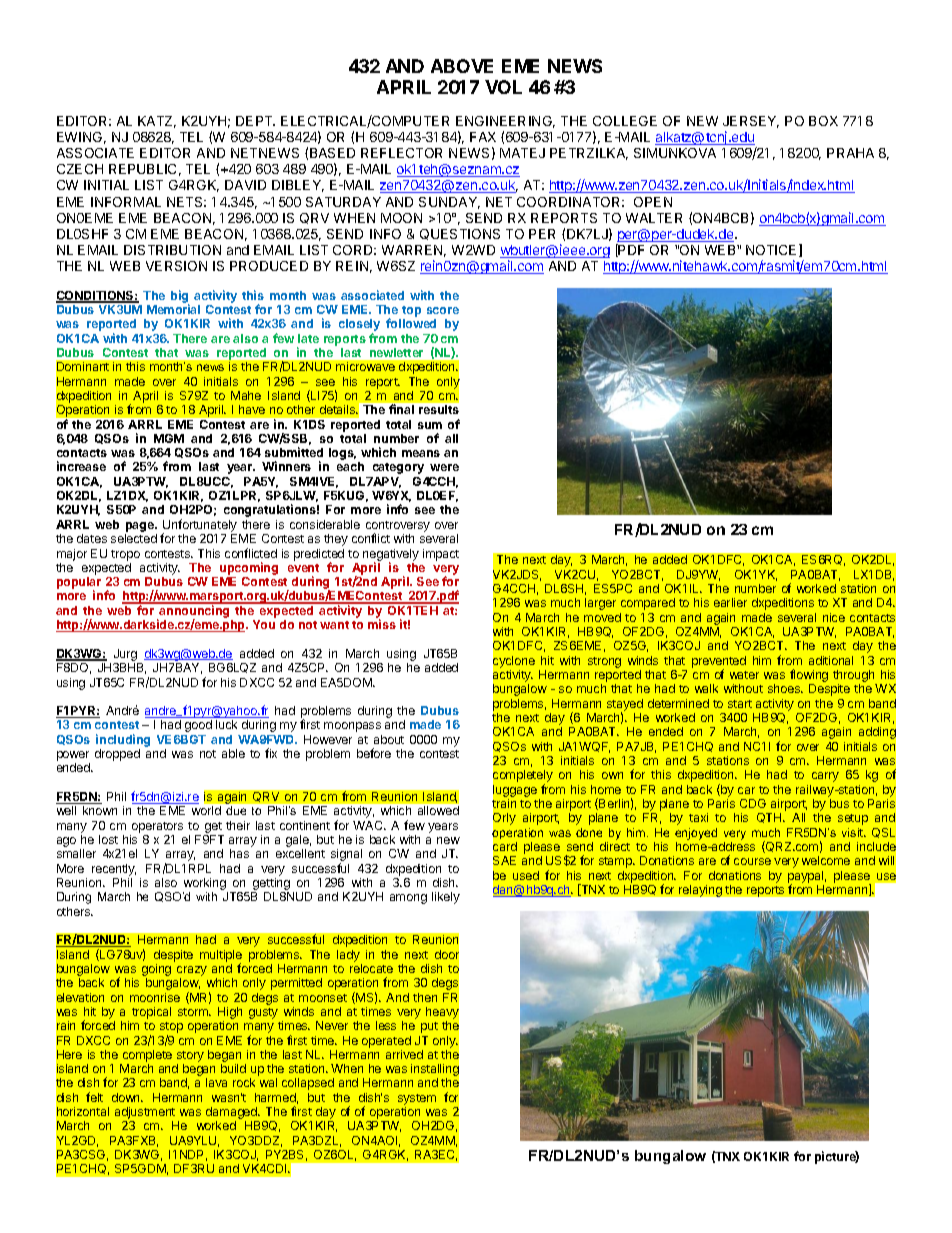 The image size is (952, 1233). I want to click on selected, so click(134, 538).
